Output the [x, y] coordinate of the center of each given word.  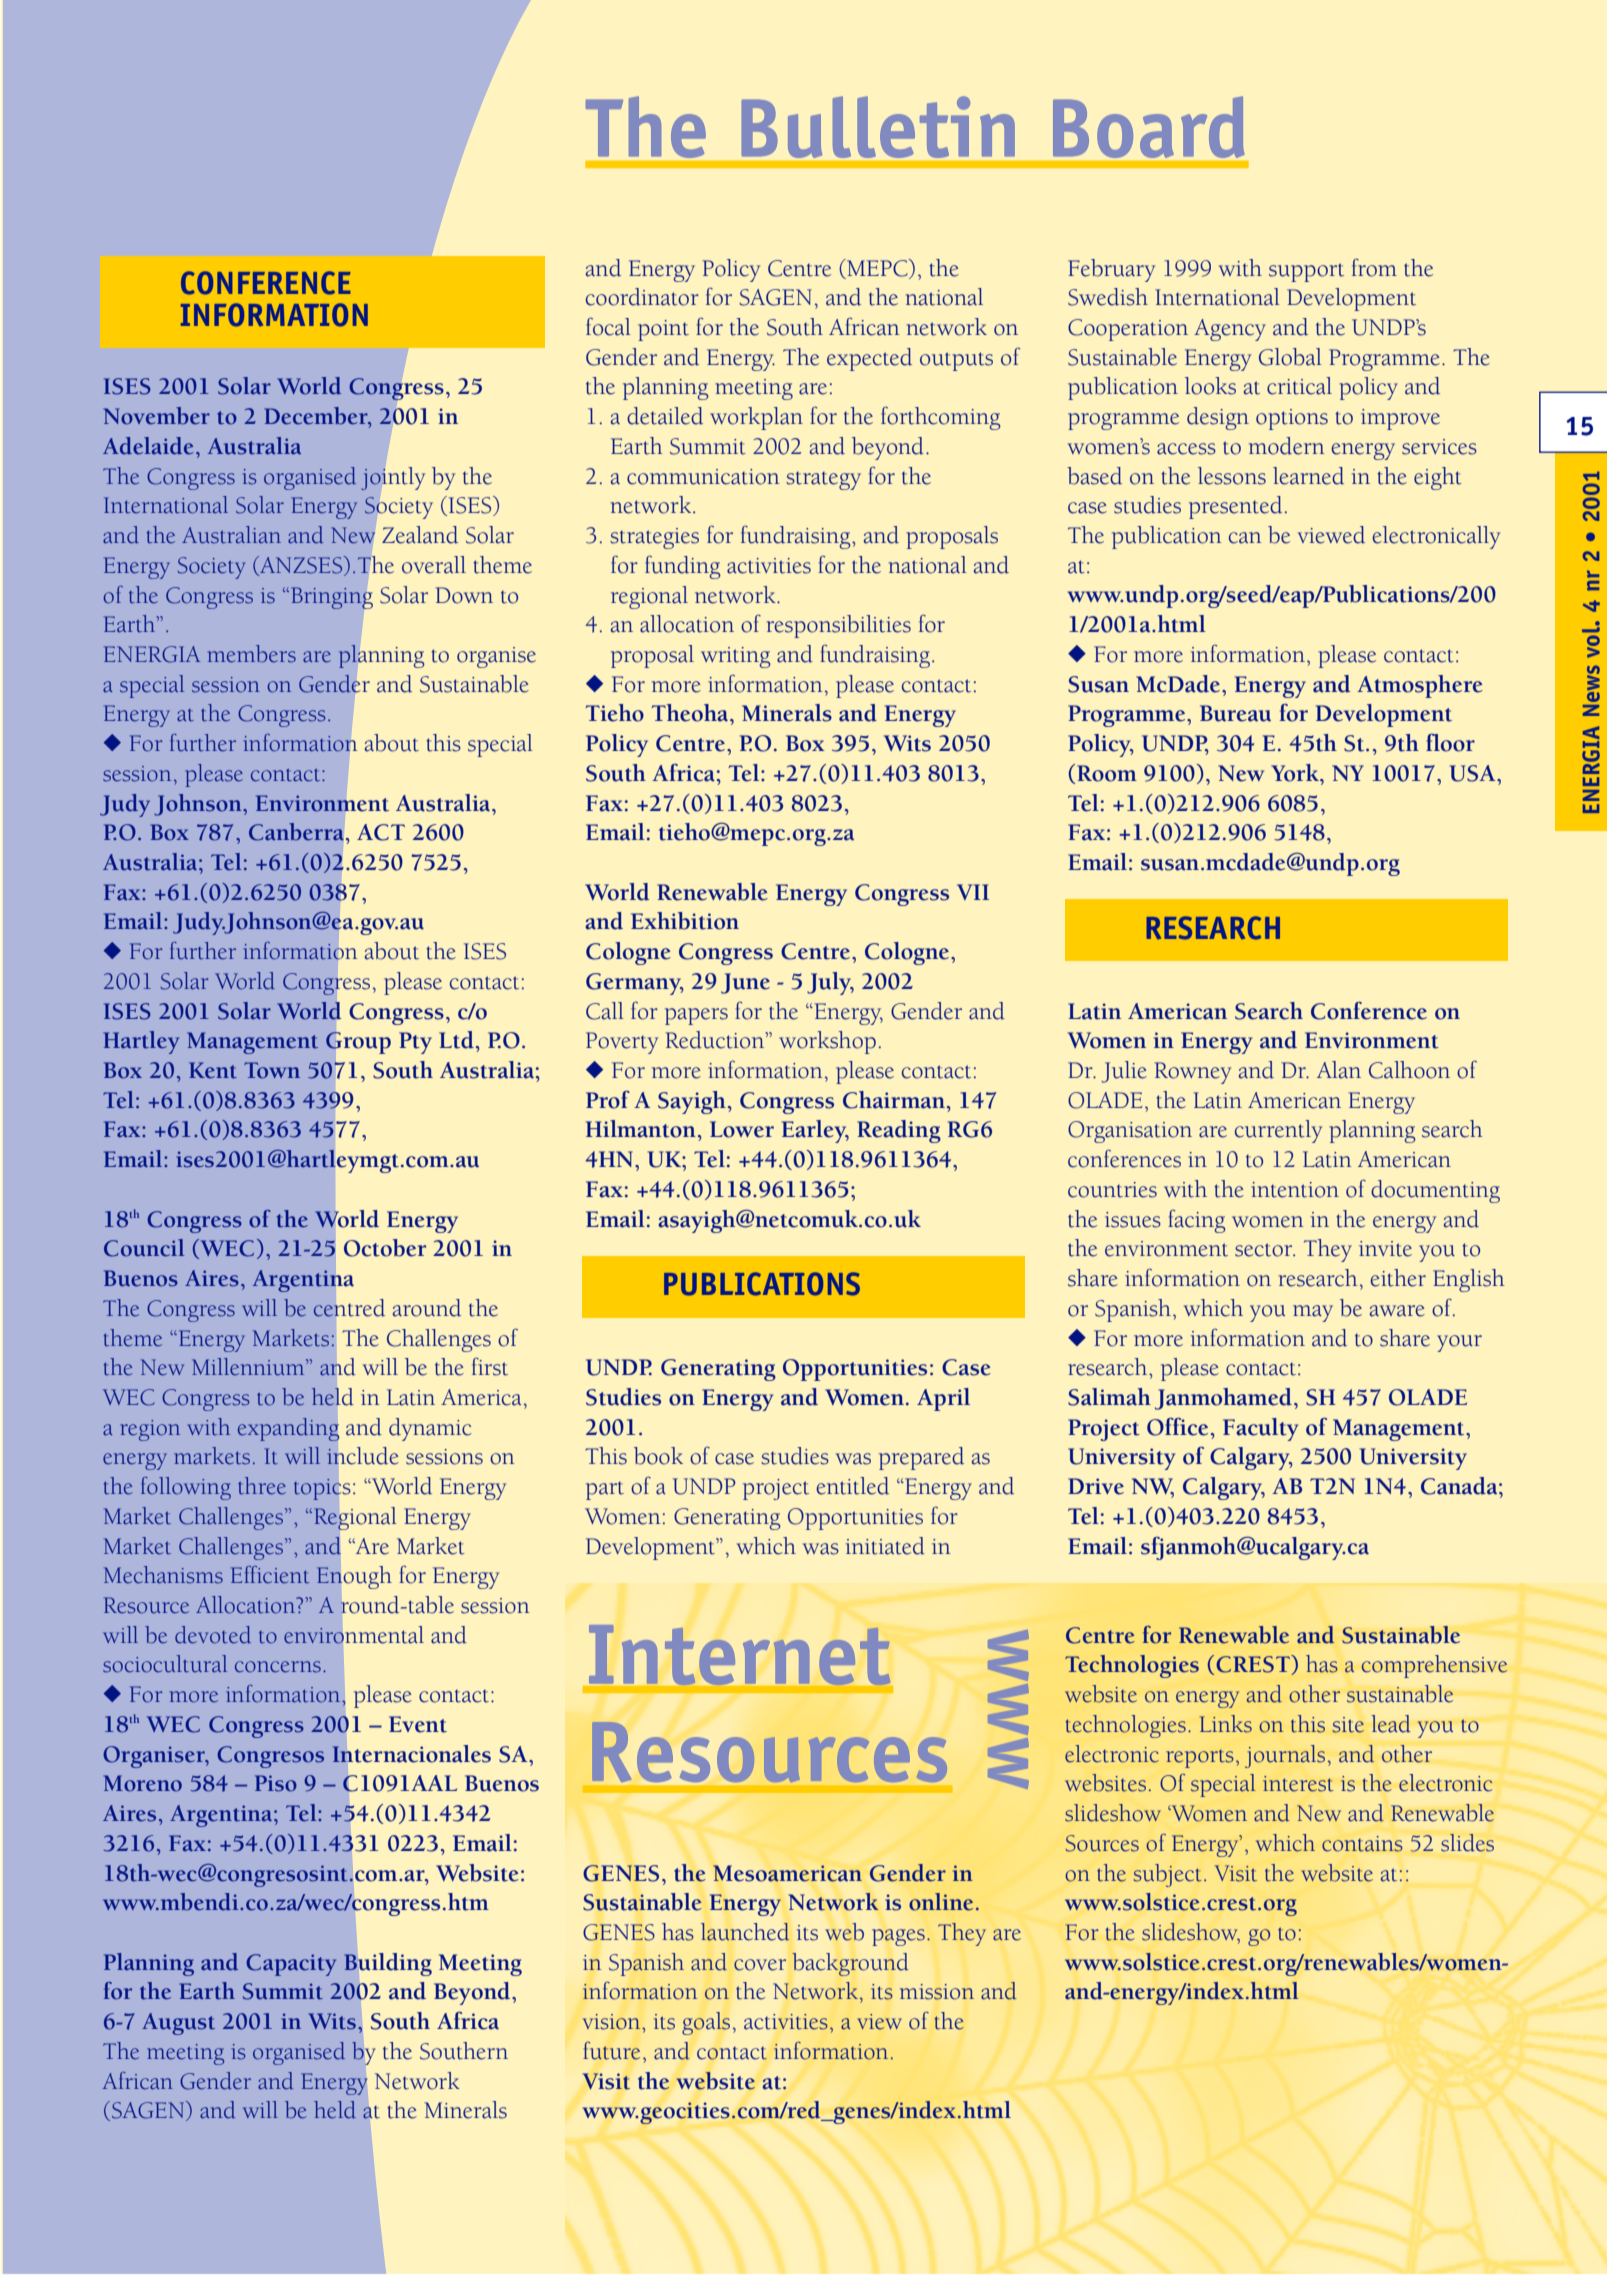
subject [1167, 1875]
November [157, 416]
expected [869, 359]
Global [1290, 357]
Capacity [291, 1965]
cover [760, 1965]
